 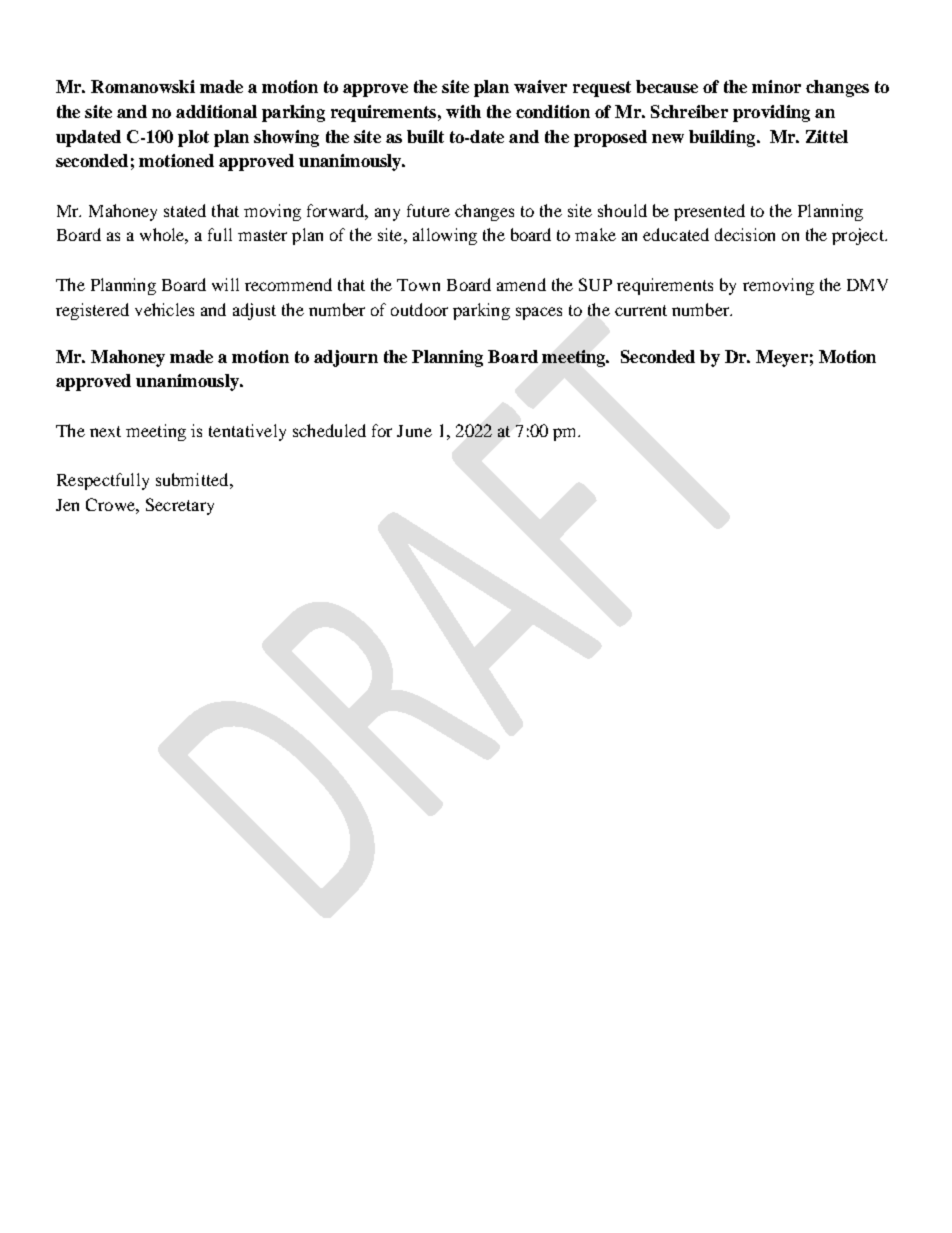 I want to click on Secretary, so click(x=180, y=506).
